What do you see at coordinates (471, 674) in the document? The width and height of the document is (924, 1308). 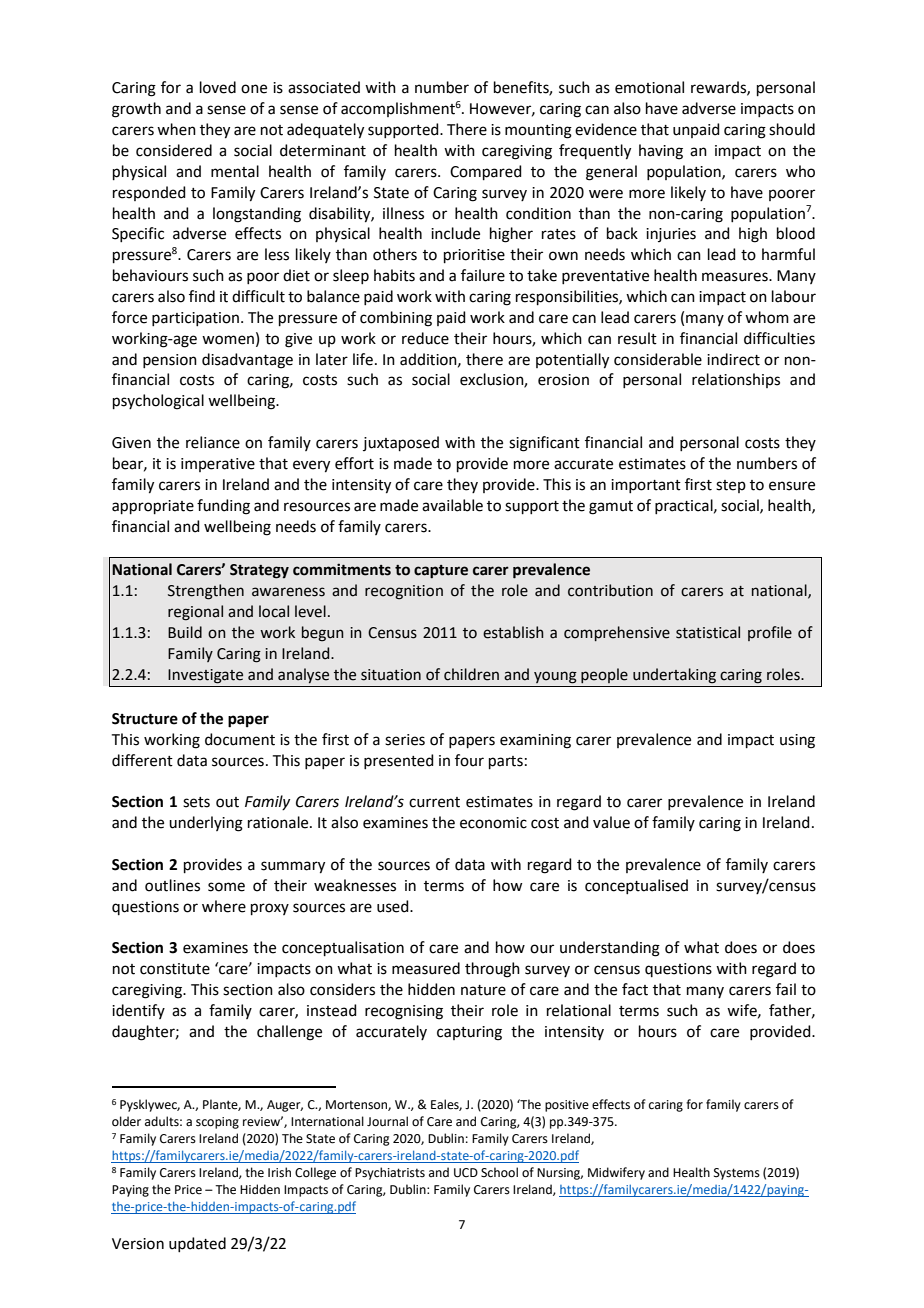 I see `children` at bounding box center [471, 674].
